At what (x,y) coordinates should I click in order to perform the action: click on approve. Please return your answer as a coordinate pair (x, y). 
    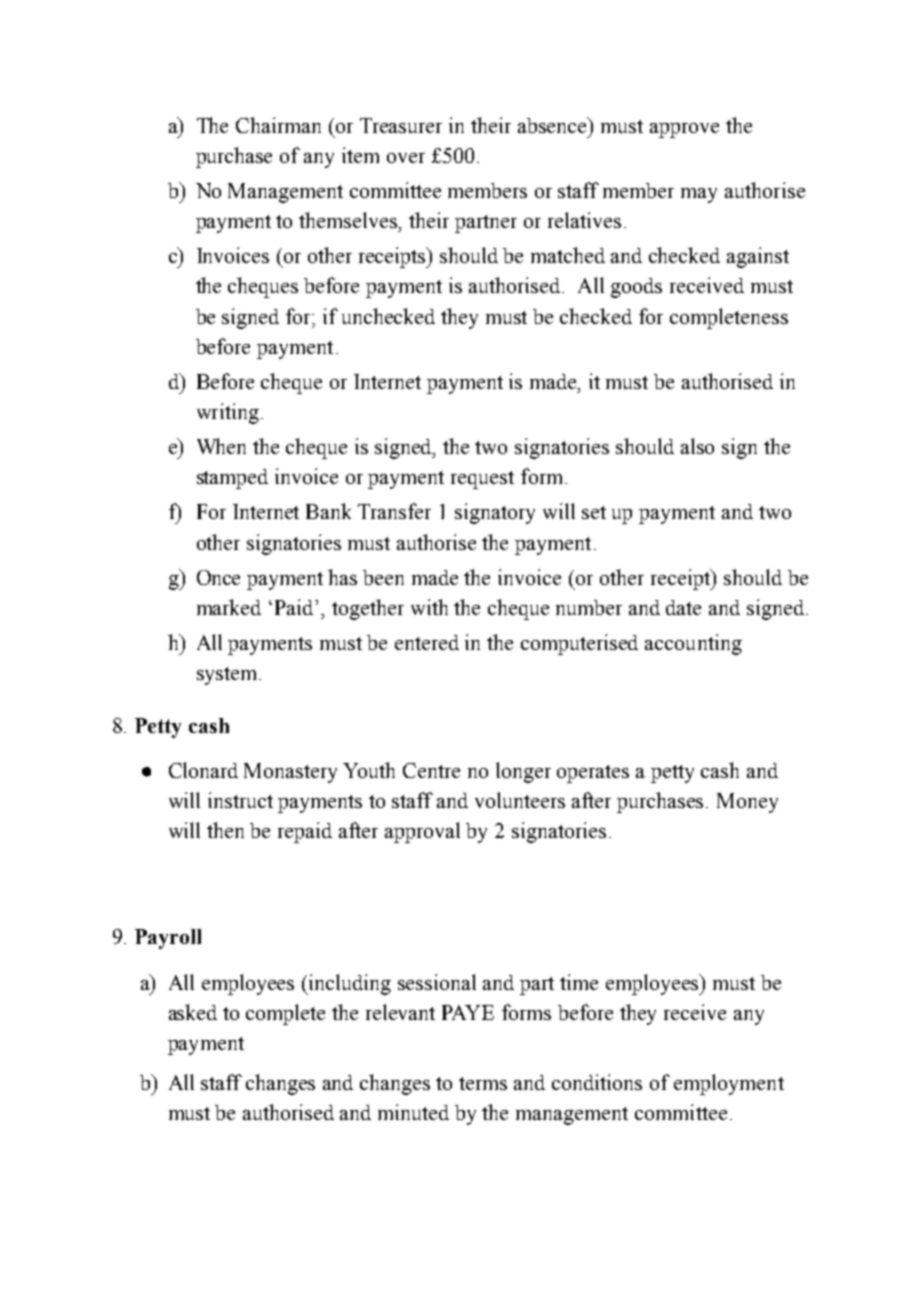
    Looking at the image, I should click on (684, 130).
